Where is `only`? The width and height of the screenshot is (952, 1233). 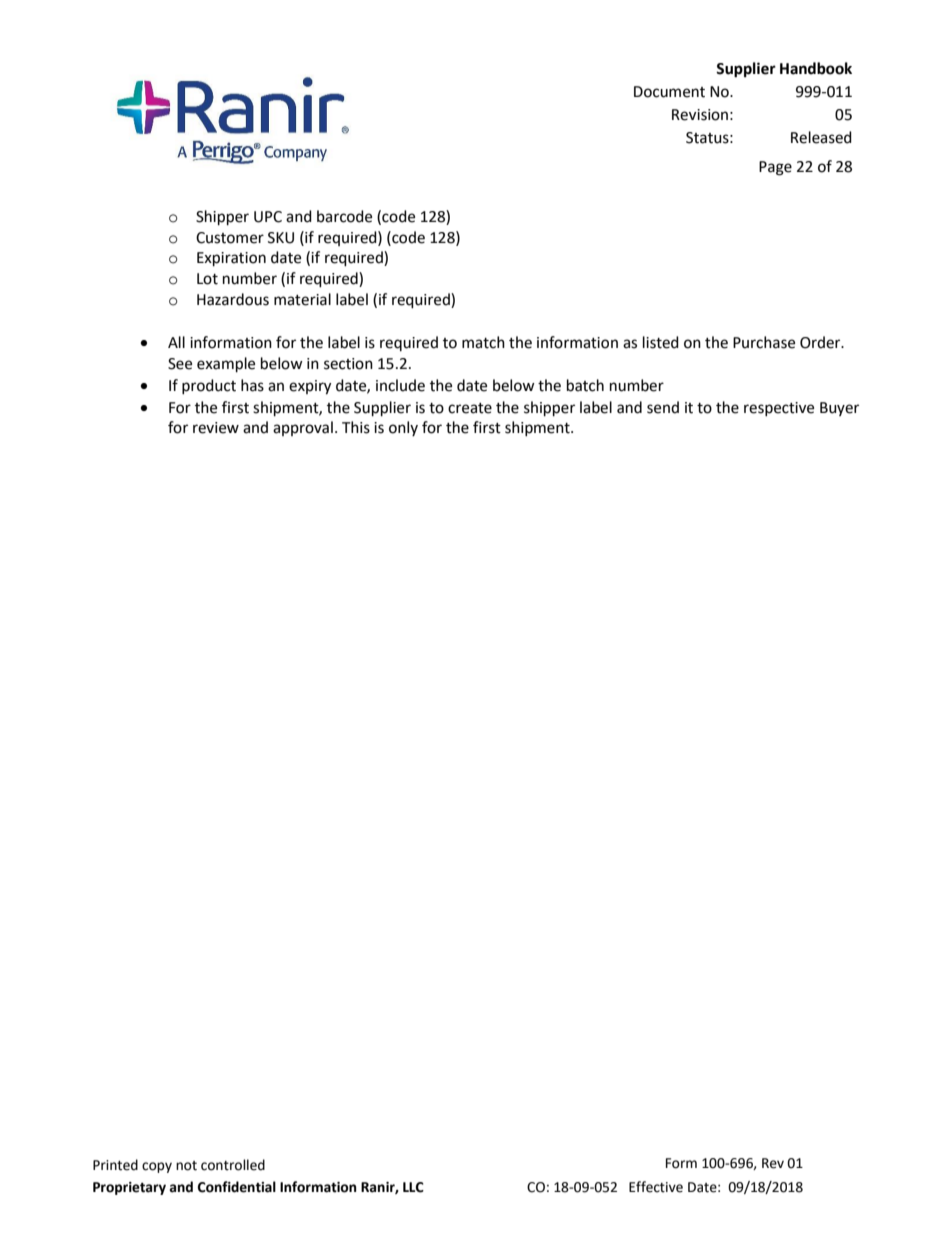 only is located at coordinates (403, 428).
